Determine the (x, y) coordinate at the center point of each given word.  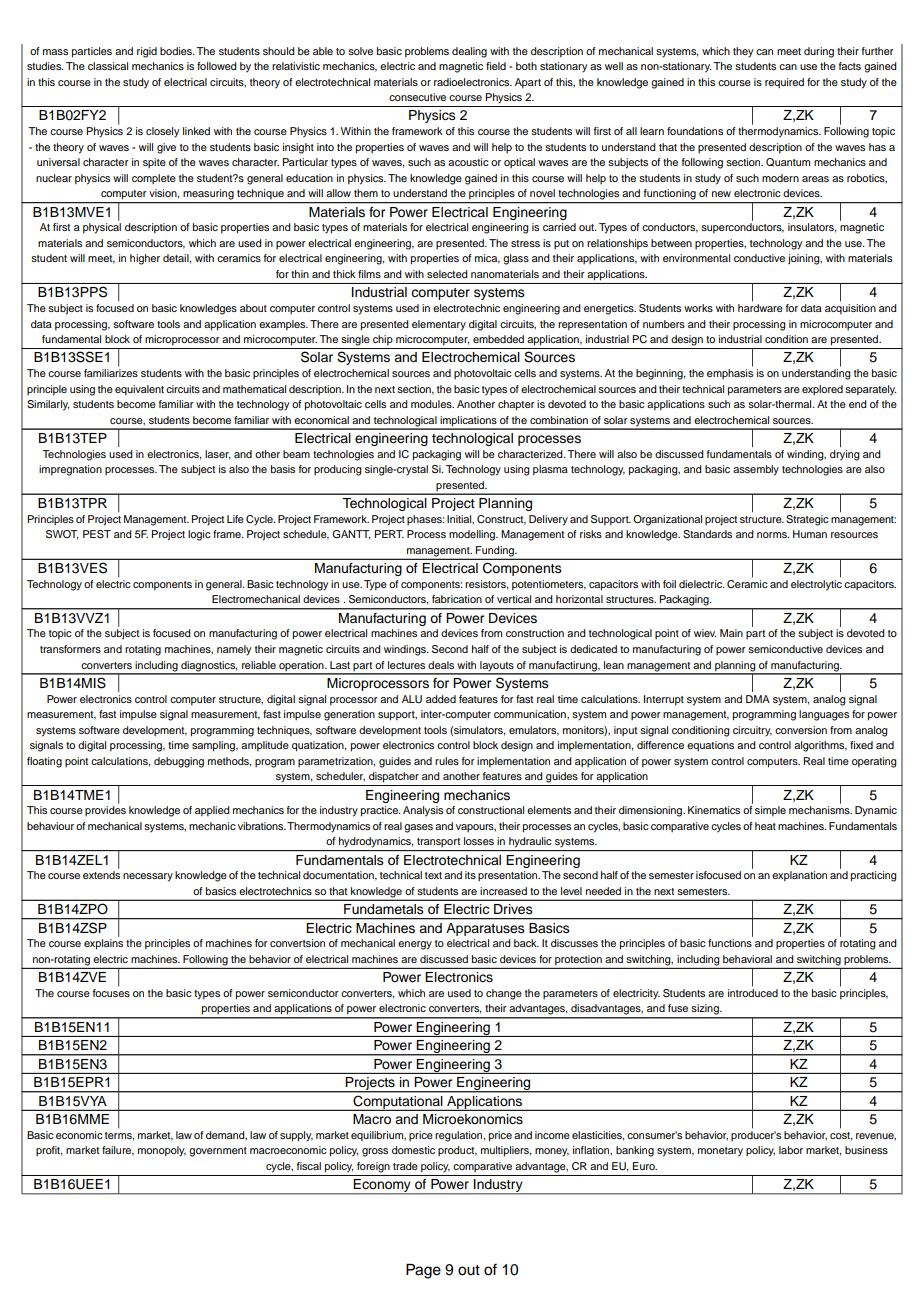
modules (432, 404)
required (784, 83)
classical (108, 66)
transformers (70, 649)
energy (415, 945)
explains (103, 944)
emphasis (730, 374)
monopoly (162, 1151)
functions (730, 943)
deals (441, 665)
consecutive (417, 97)
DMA (758, 699)
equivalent (139, 390)
